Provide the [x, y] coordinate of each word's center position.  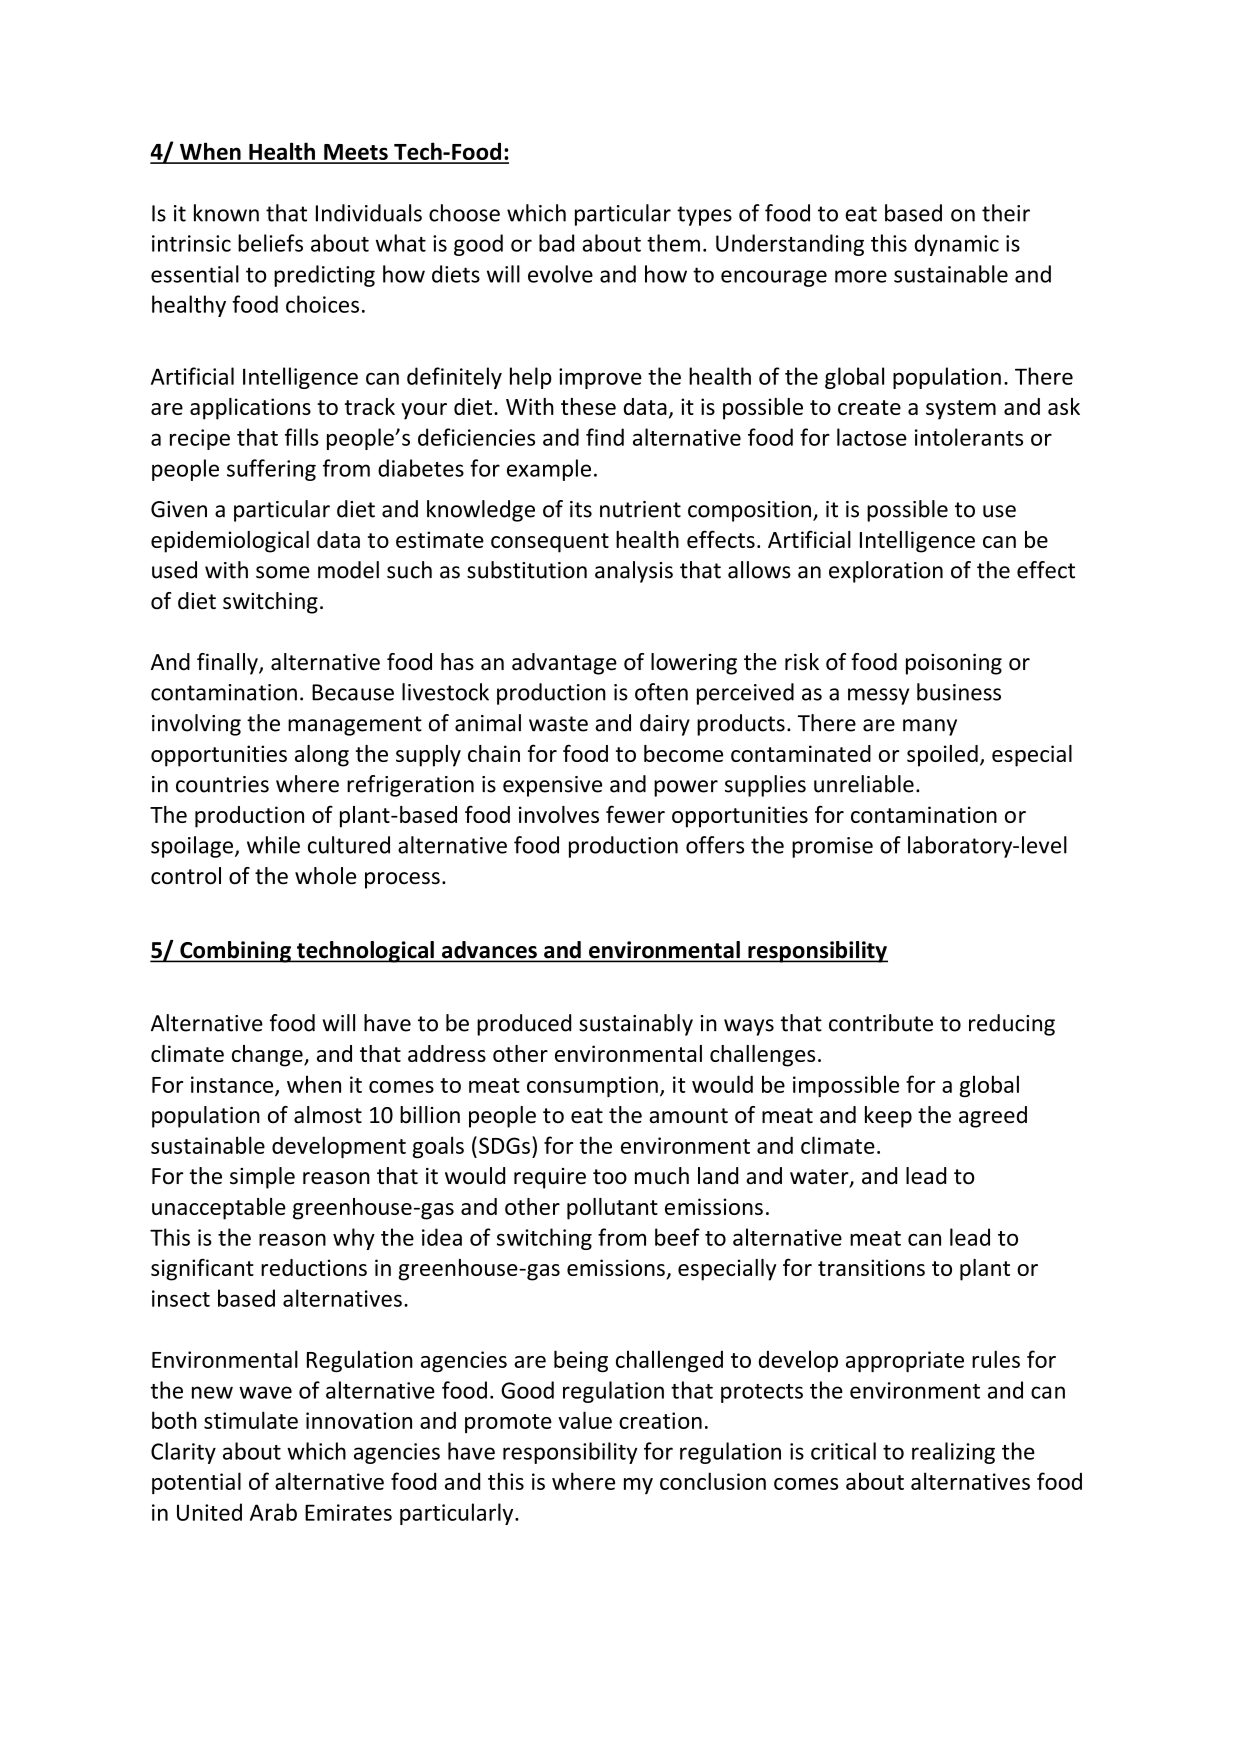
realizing [953, 1453]
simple [262, 1178]
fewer [635, 814]
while [273, 845]
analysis [634, 572]
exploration [886, 572]
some [283, 572]
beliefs [270, 243]
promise [832, 847]
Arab [273, 1512]
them [673, 243]
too [610, 1177]
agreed [993, 1117]
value [585, 1420]
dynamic [957, 245]
